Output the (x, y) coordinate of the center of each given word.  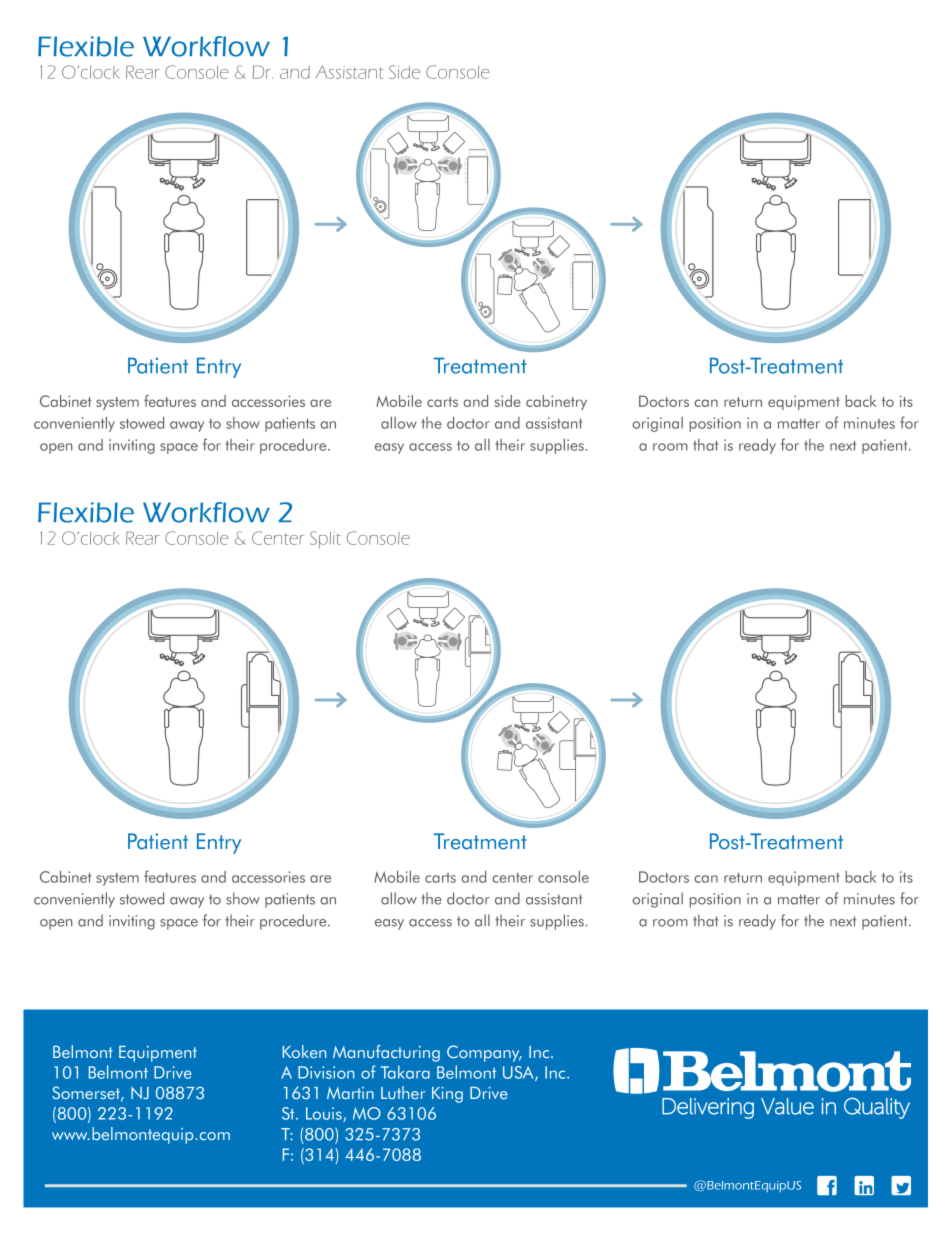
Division (326, 1072)
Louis (325, 1114)
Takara (405, 1072)
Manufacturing (386, 1053)
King (447, 1095)
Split (325, 540)
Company (484, 1053)
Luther (403, 1092)
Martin (350, 1093)
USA (519, 1073)
